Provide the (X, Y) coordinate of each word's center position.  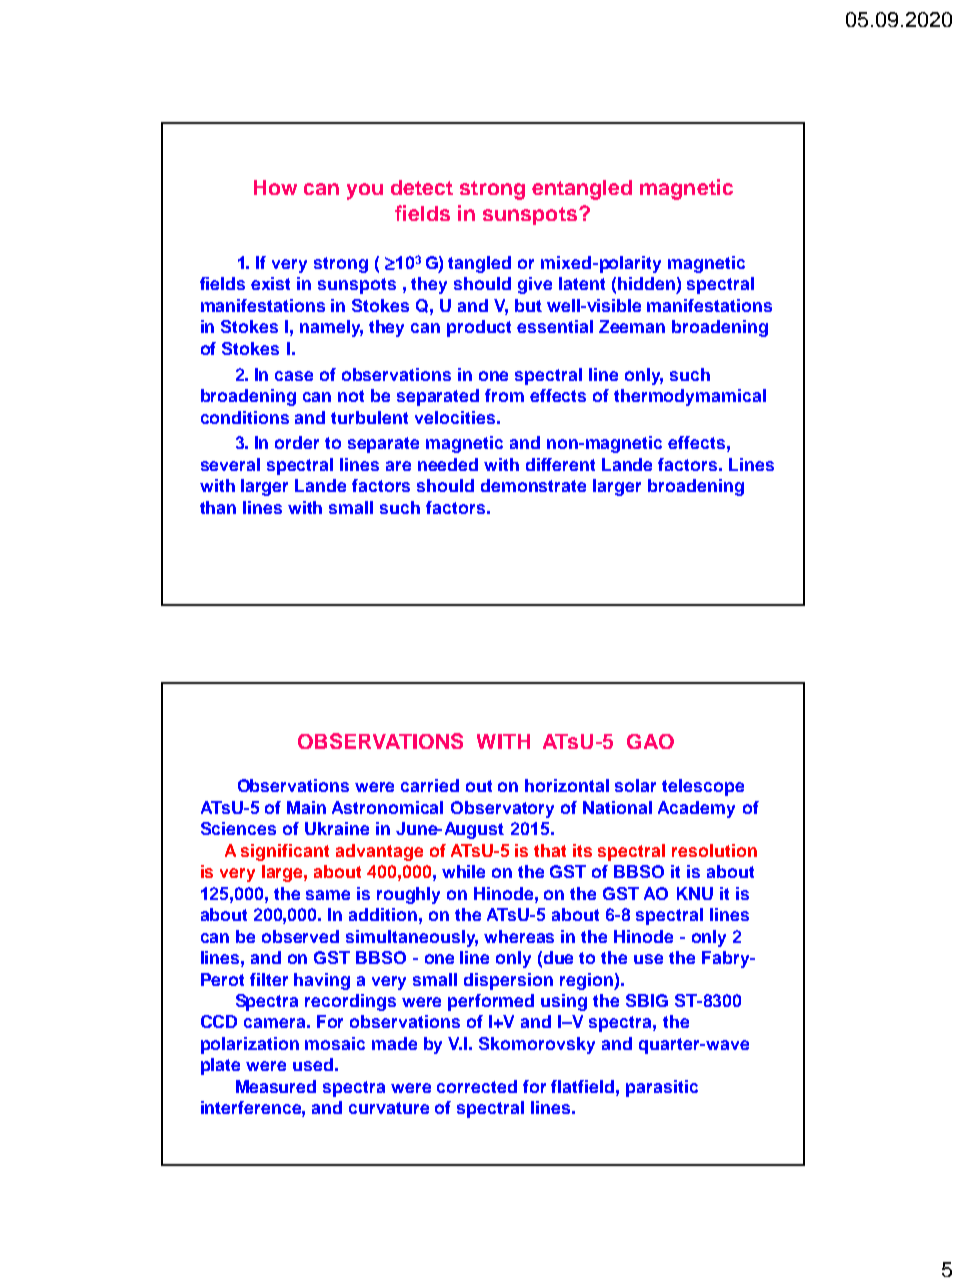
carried (430, 785)
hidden (646, 283)
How (275, 187)
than (218, 507)
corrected (477, 1086)
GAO (650, 741)
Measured (276, 1086)
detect (422, 187)
